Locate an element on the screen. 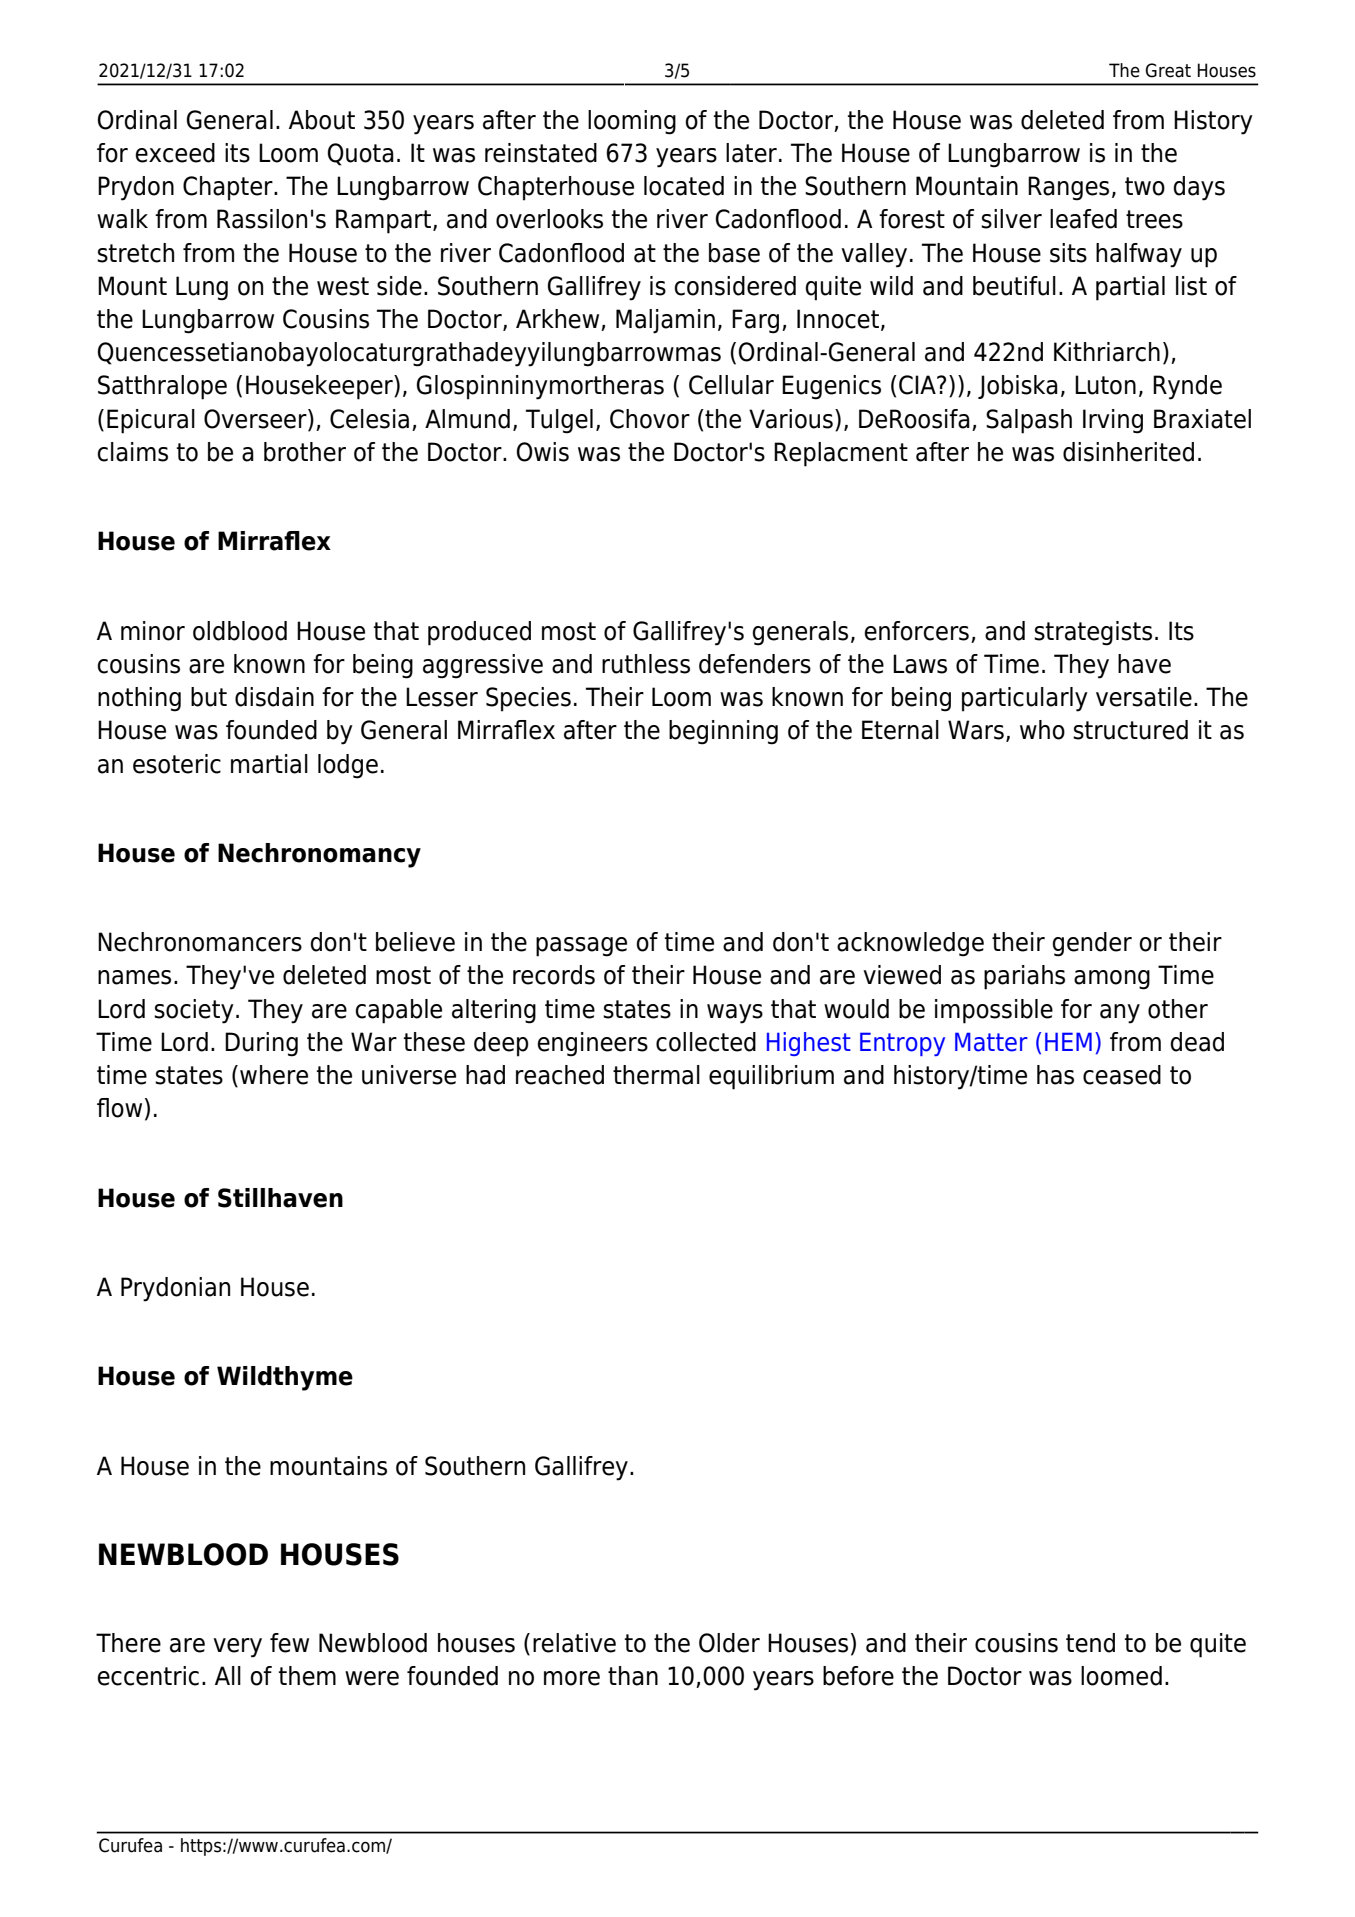 The height and width of the screenshot is (1917, 1355). passage is located at coordinates (581, 947).
